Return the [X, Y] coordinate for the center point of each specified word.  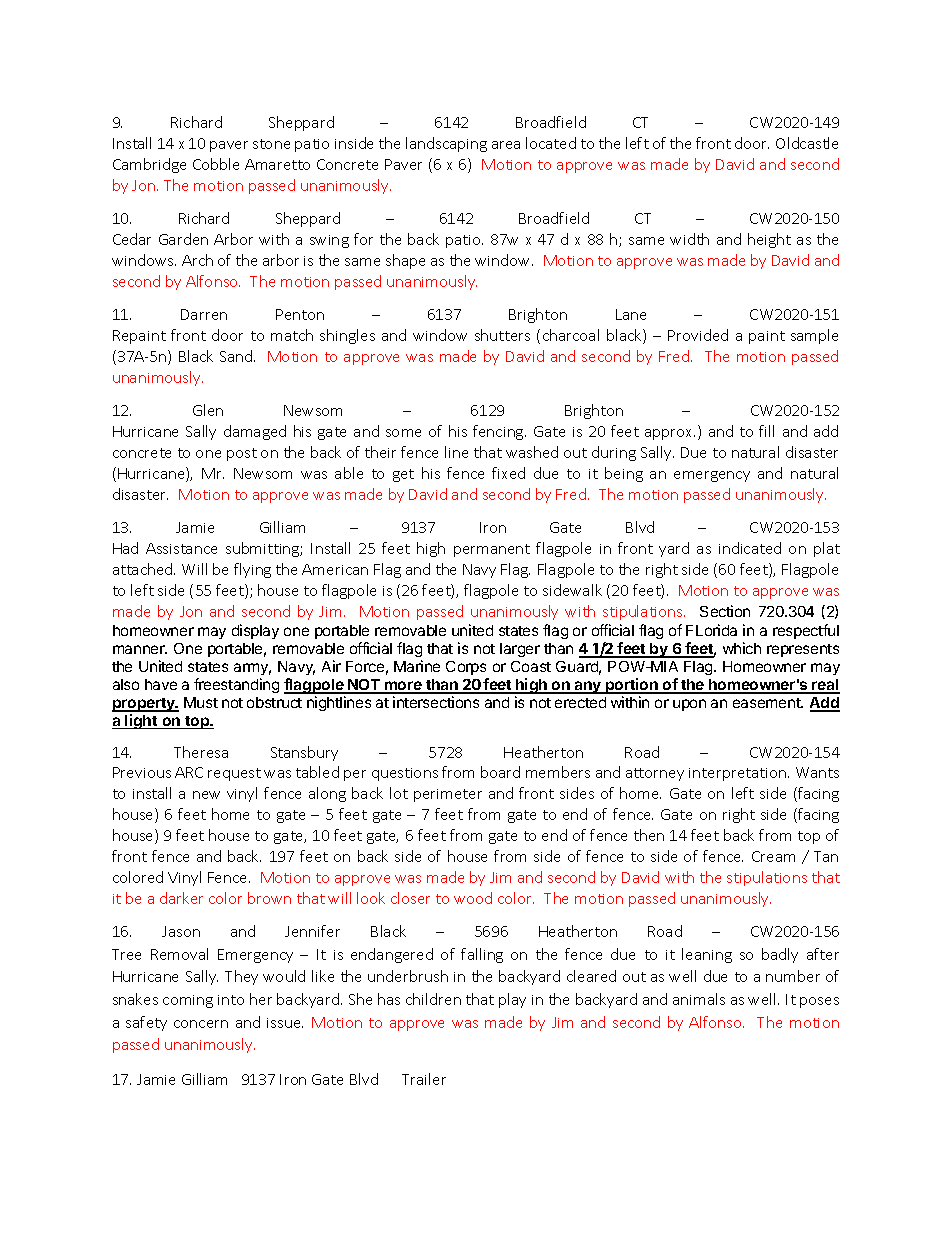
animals [699, 999]
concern [201, 1024]
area [506, 145]
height [769, 240]
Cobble [216, 164]
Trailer [424, 1079]
